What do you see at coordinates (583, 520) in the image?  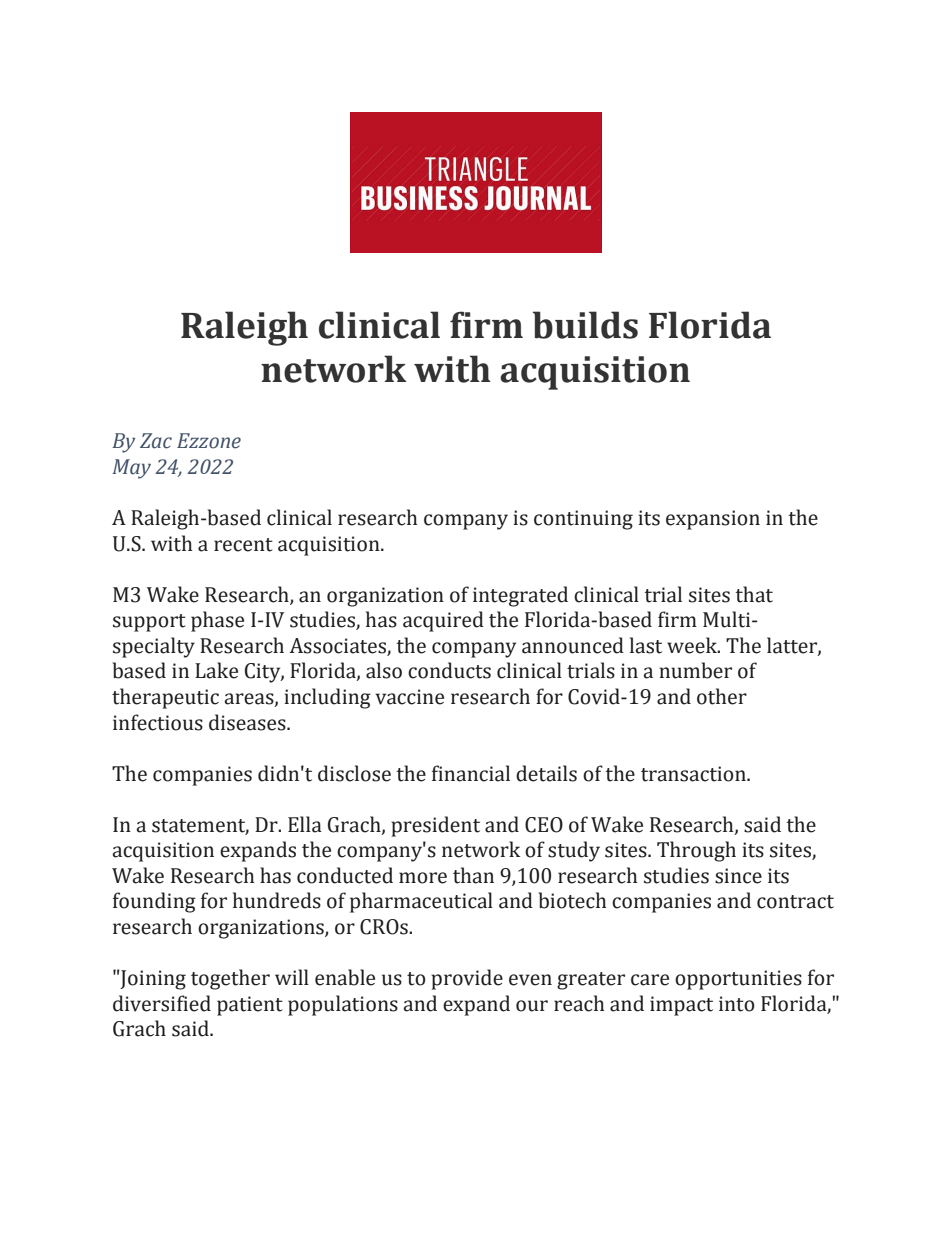 I see `continuing` at bounding box center [583, 520].
